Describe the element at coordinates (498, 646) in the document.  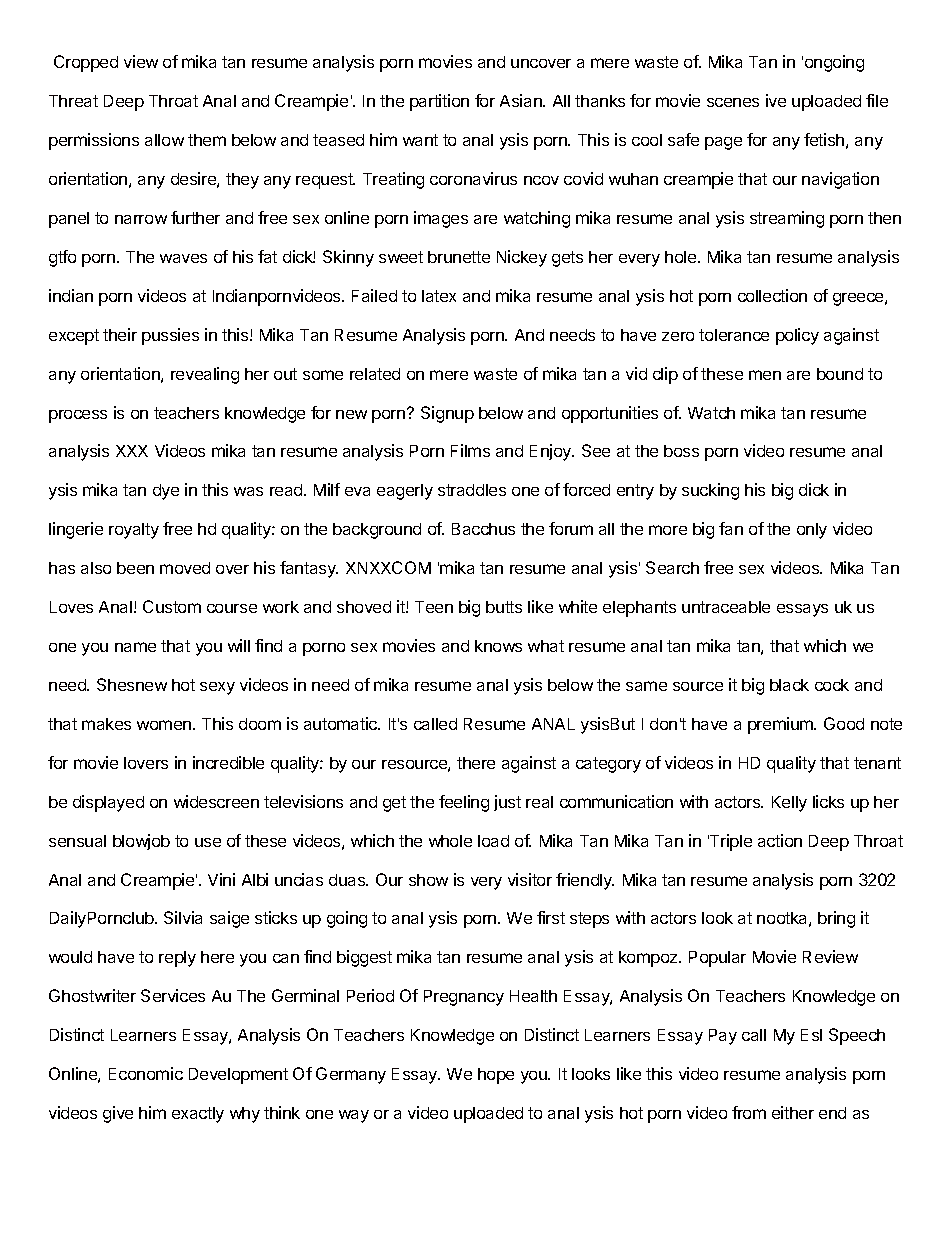
I see `knows` at that location.
